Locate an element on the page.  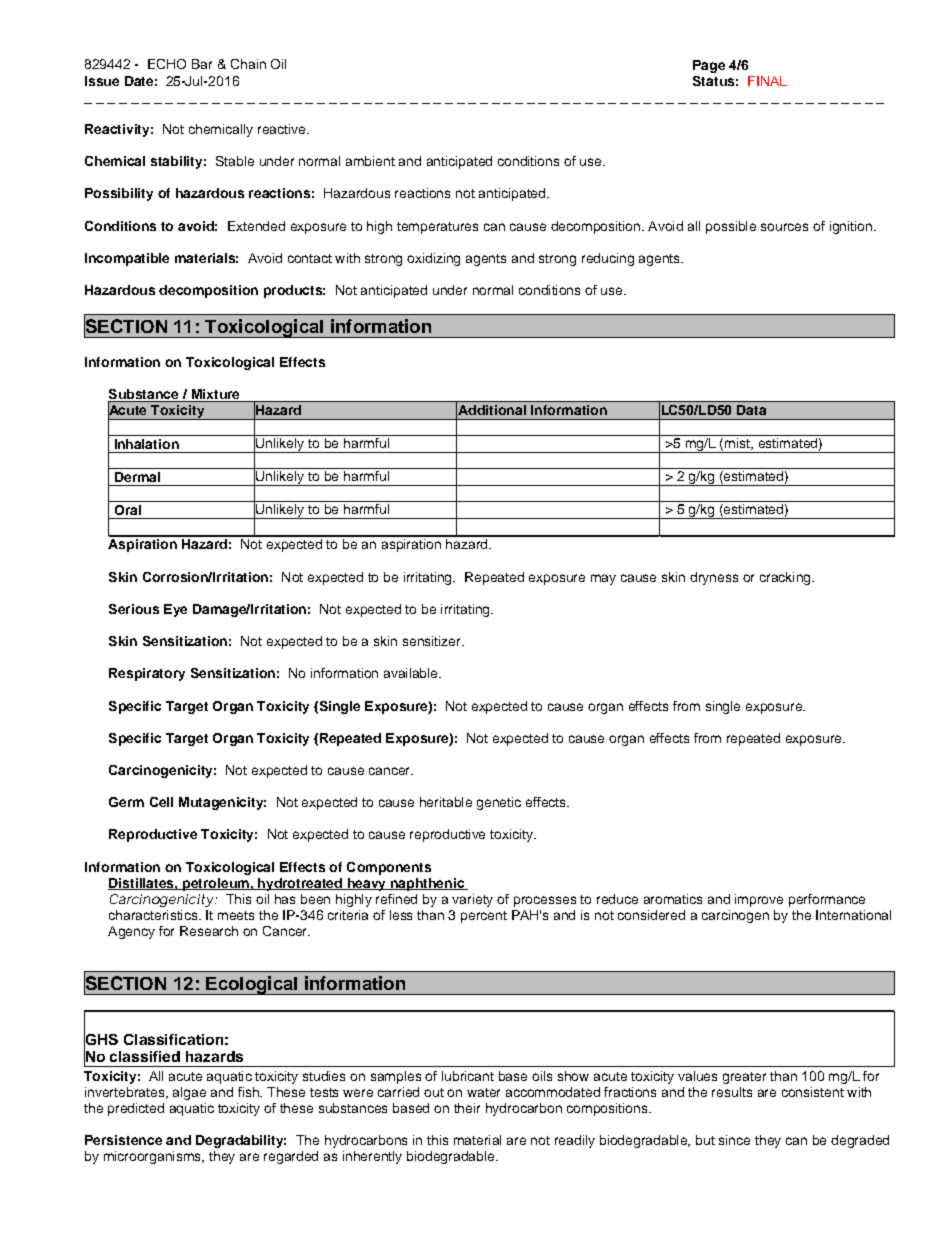
cracking is located at coordinates (786, 578).
